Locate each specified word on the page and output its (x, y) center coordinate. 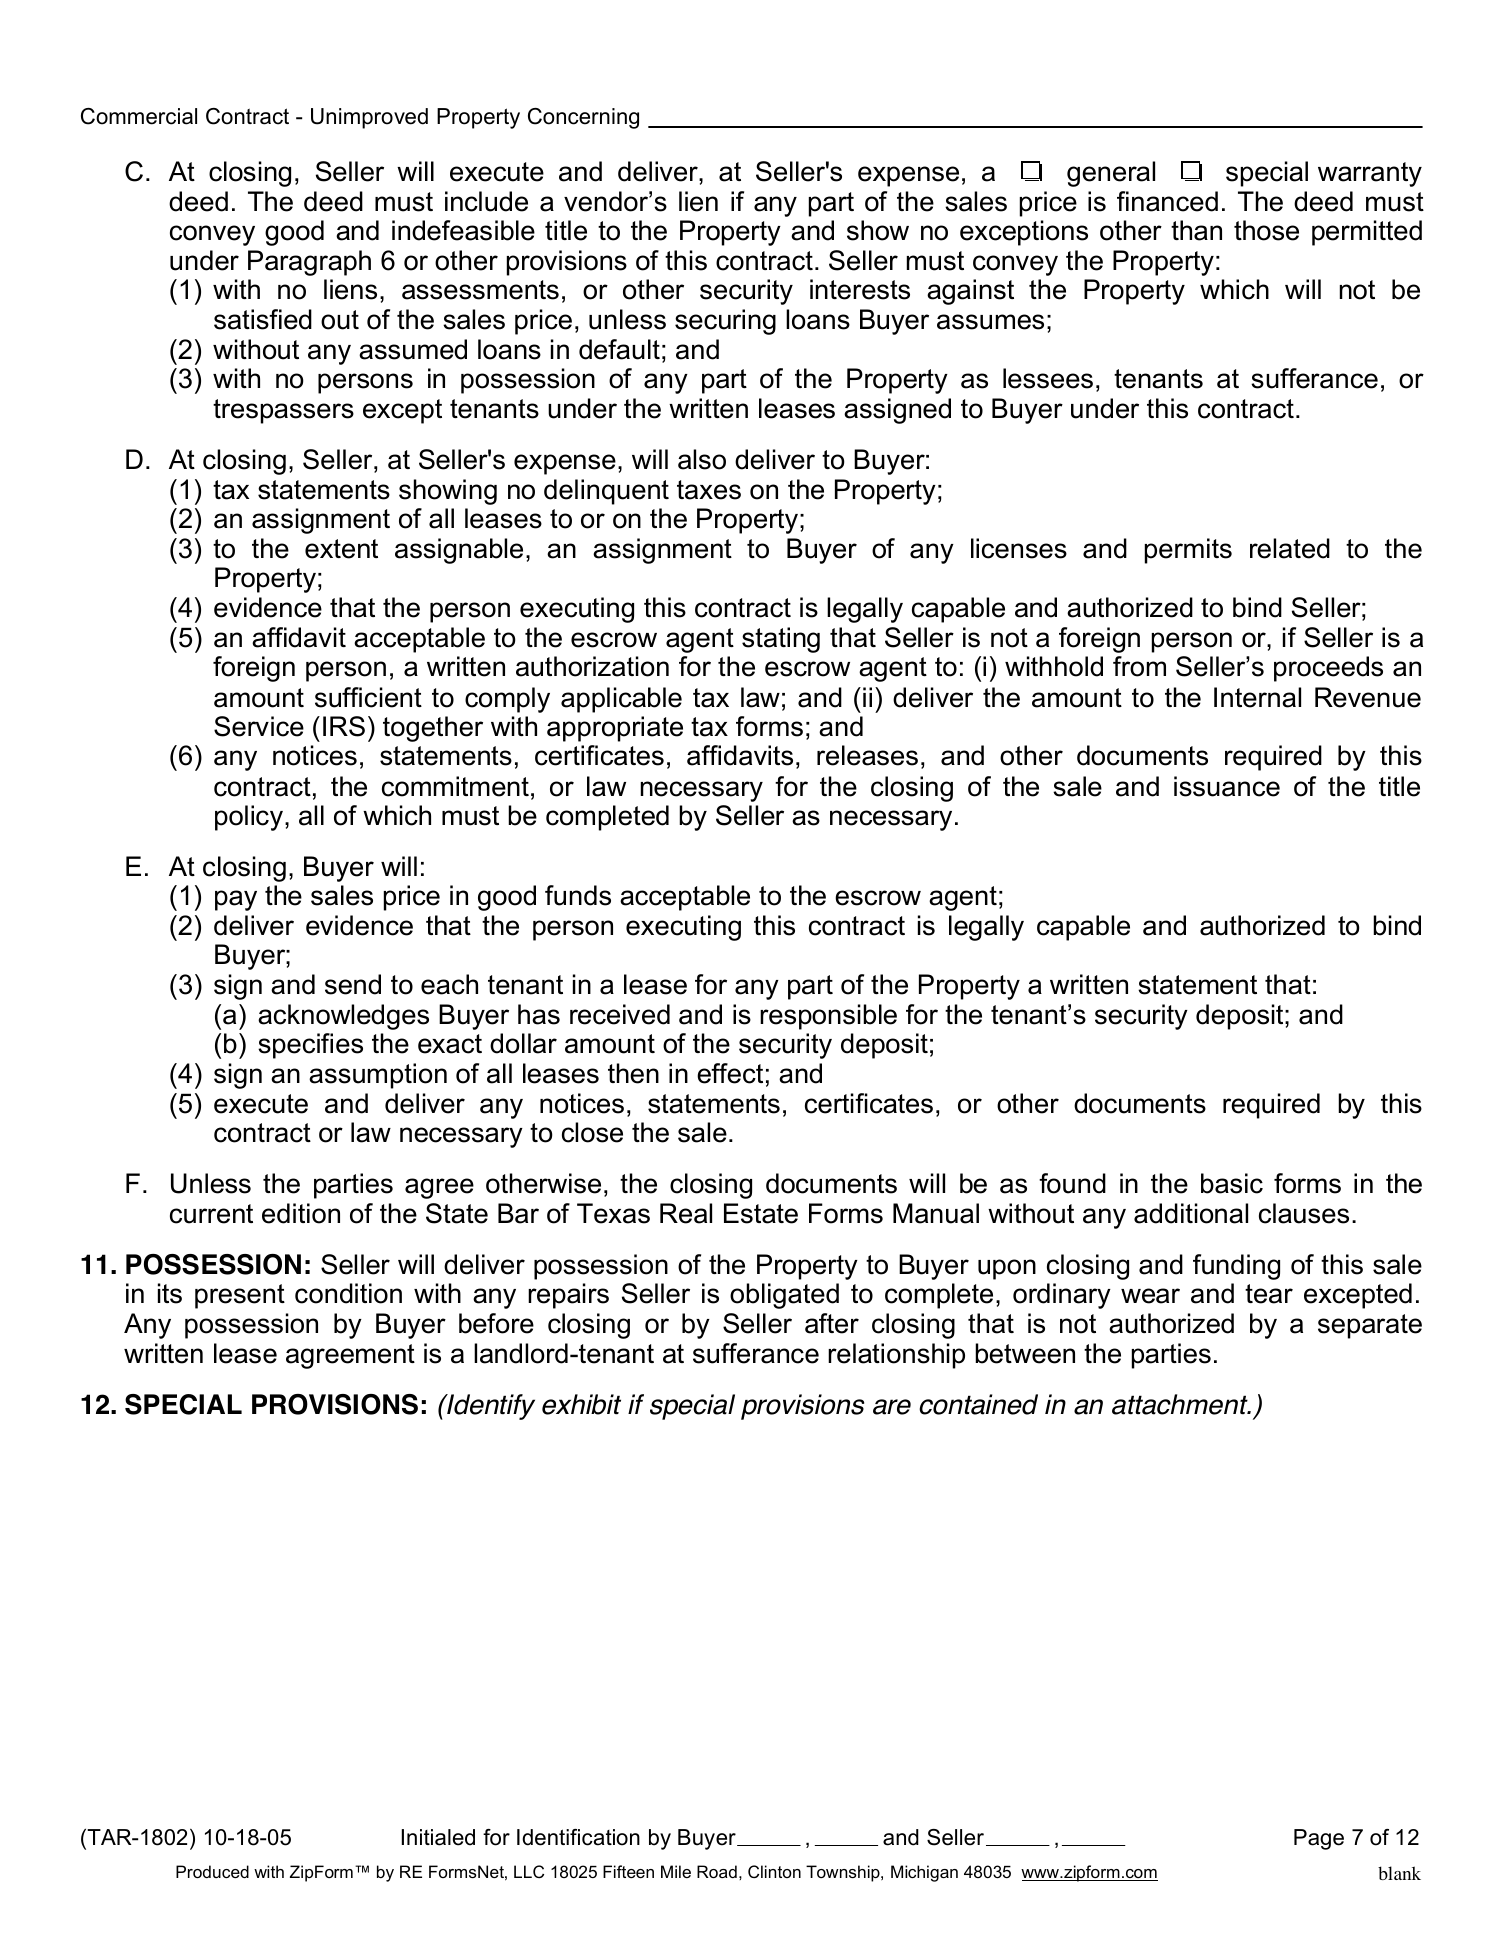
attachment (1181, 1404)
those (1266, 230)
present (240, 1296)
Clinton (774, 1871)
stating (781, 640)
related (1290, 548)
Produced (212, 1871)
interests (860, 289)
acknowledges (343, 1017)
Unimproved (369, 118)
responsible (828, 1017)
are (892, 1407)
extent (341, 549)
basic (1232, 1183)
